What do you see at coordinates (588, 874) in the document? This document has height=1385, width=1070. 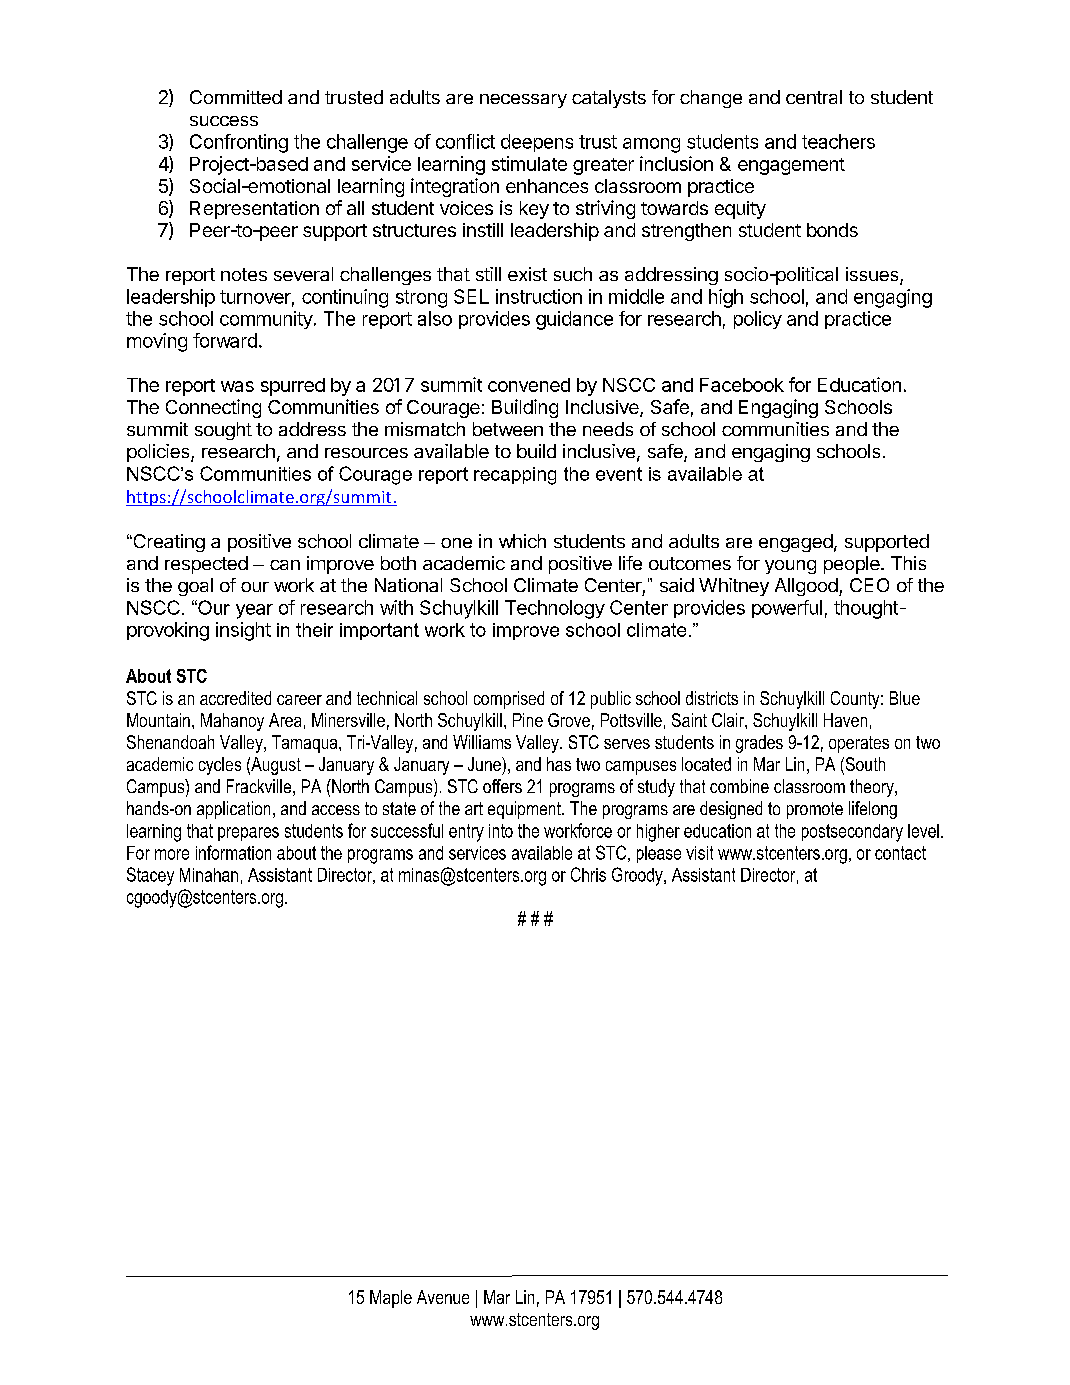 I see `Chris` at bounding box center [588, 874].
